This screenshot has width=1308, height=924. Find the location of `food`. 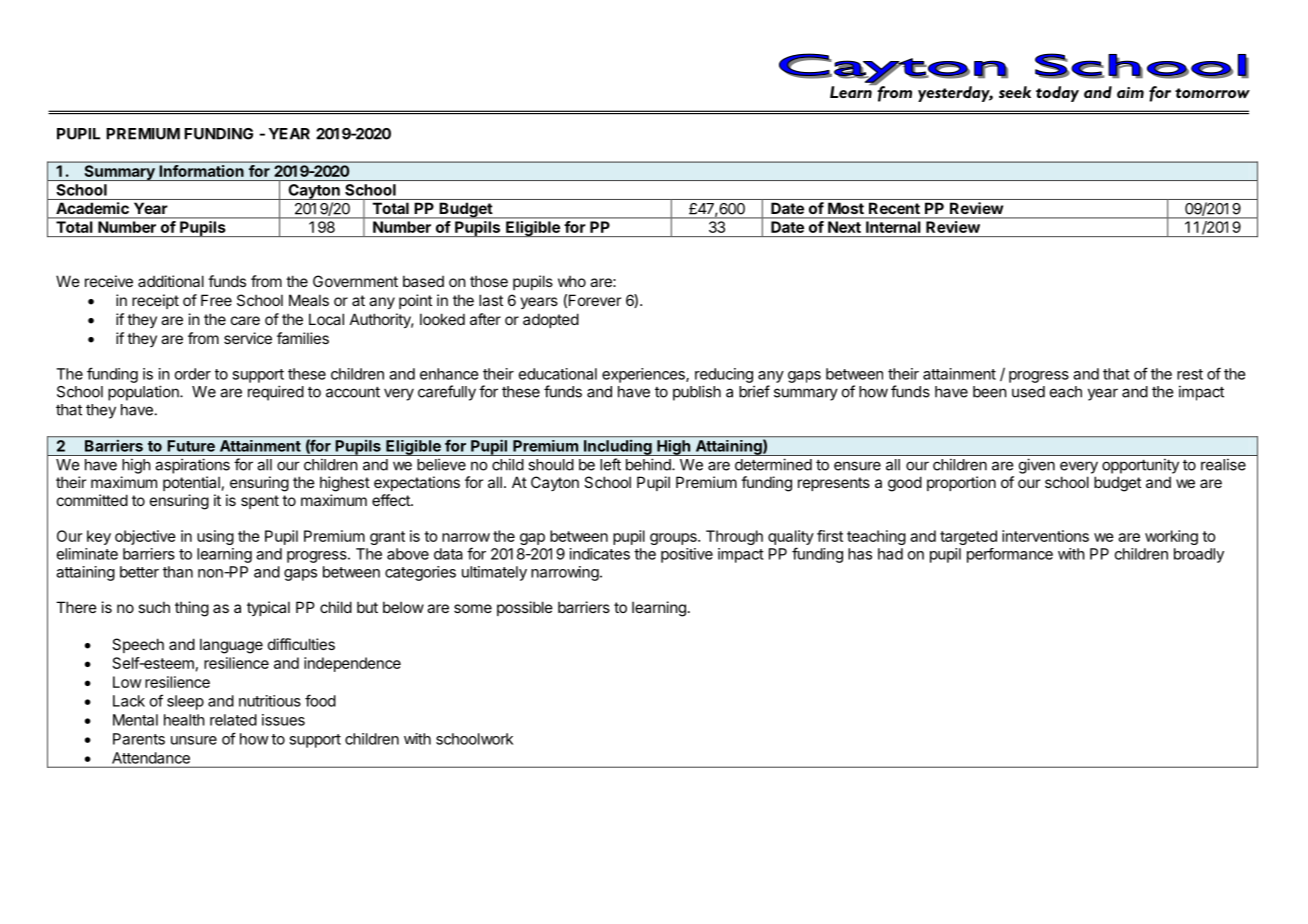

food is located at coordinates (320, 700).
